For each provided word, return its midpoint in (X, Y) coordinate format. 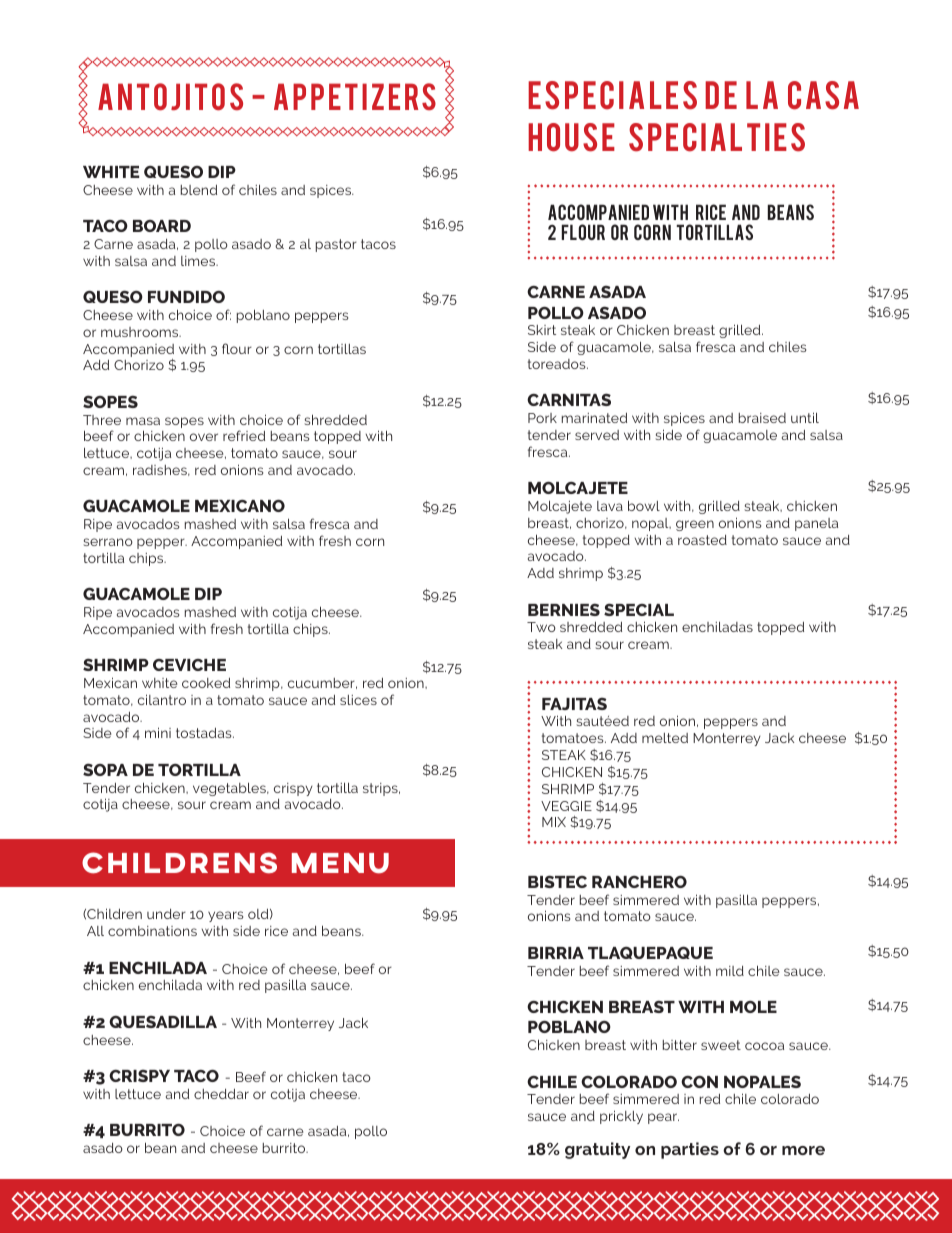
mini (158, 732)
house (571, 137)
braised (762, 418)
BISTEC (557, 881)
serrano (108, 542)
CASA (823, 95)
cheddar (221, 1094)
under (166, 914)
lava (610, 506)
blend (199, 190)
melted (665, 738)
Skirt (542, 330)
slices (358, 700)
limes (199, 261)
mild (730, 971)
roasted (702, 540)
